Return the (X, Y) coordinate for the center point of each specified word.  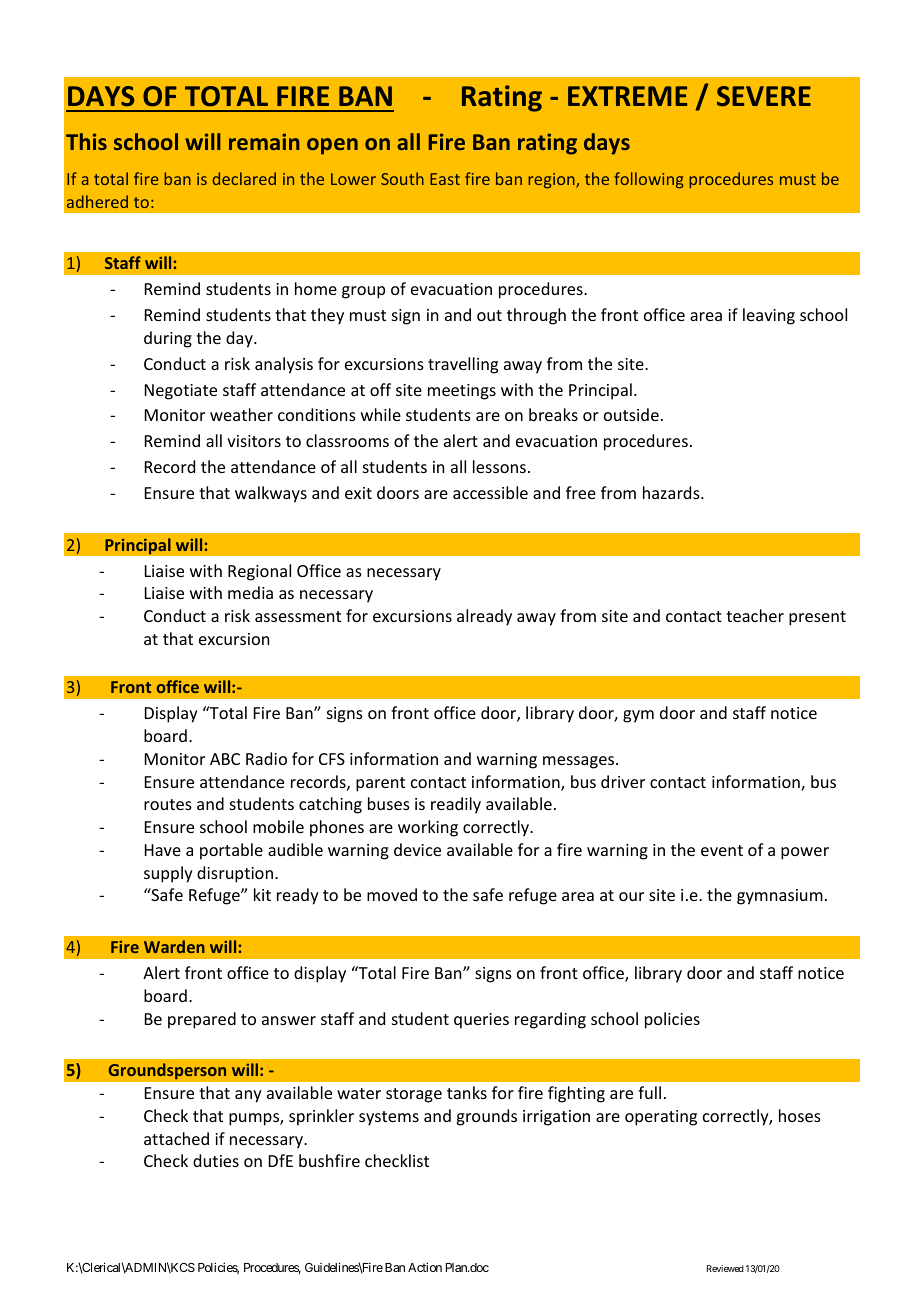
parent (380, 784)
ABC (225, 759)
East (445, 179)
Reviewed (725, 1268)
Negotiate (181, 392)
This (86, 141)
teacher (755, 615)
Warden (174, 946)
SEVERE (764, 96)
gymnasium (780, 897)
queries (481, 1021)
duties (216, 1160)
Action (425, 1267)
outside (631, 414)
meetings (462, 392)
